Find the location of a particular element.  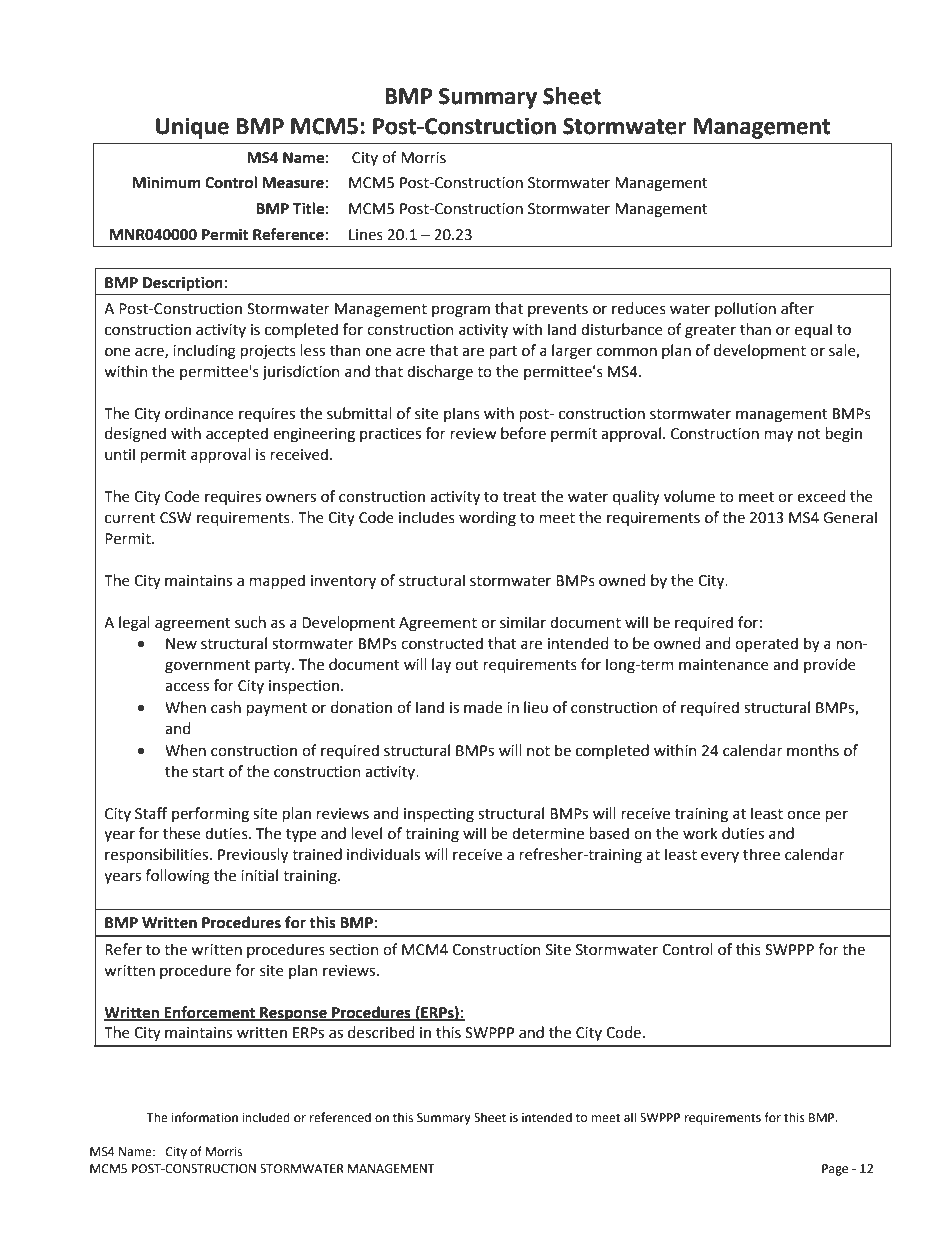

Lines is located at coordinates (366, 235).
